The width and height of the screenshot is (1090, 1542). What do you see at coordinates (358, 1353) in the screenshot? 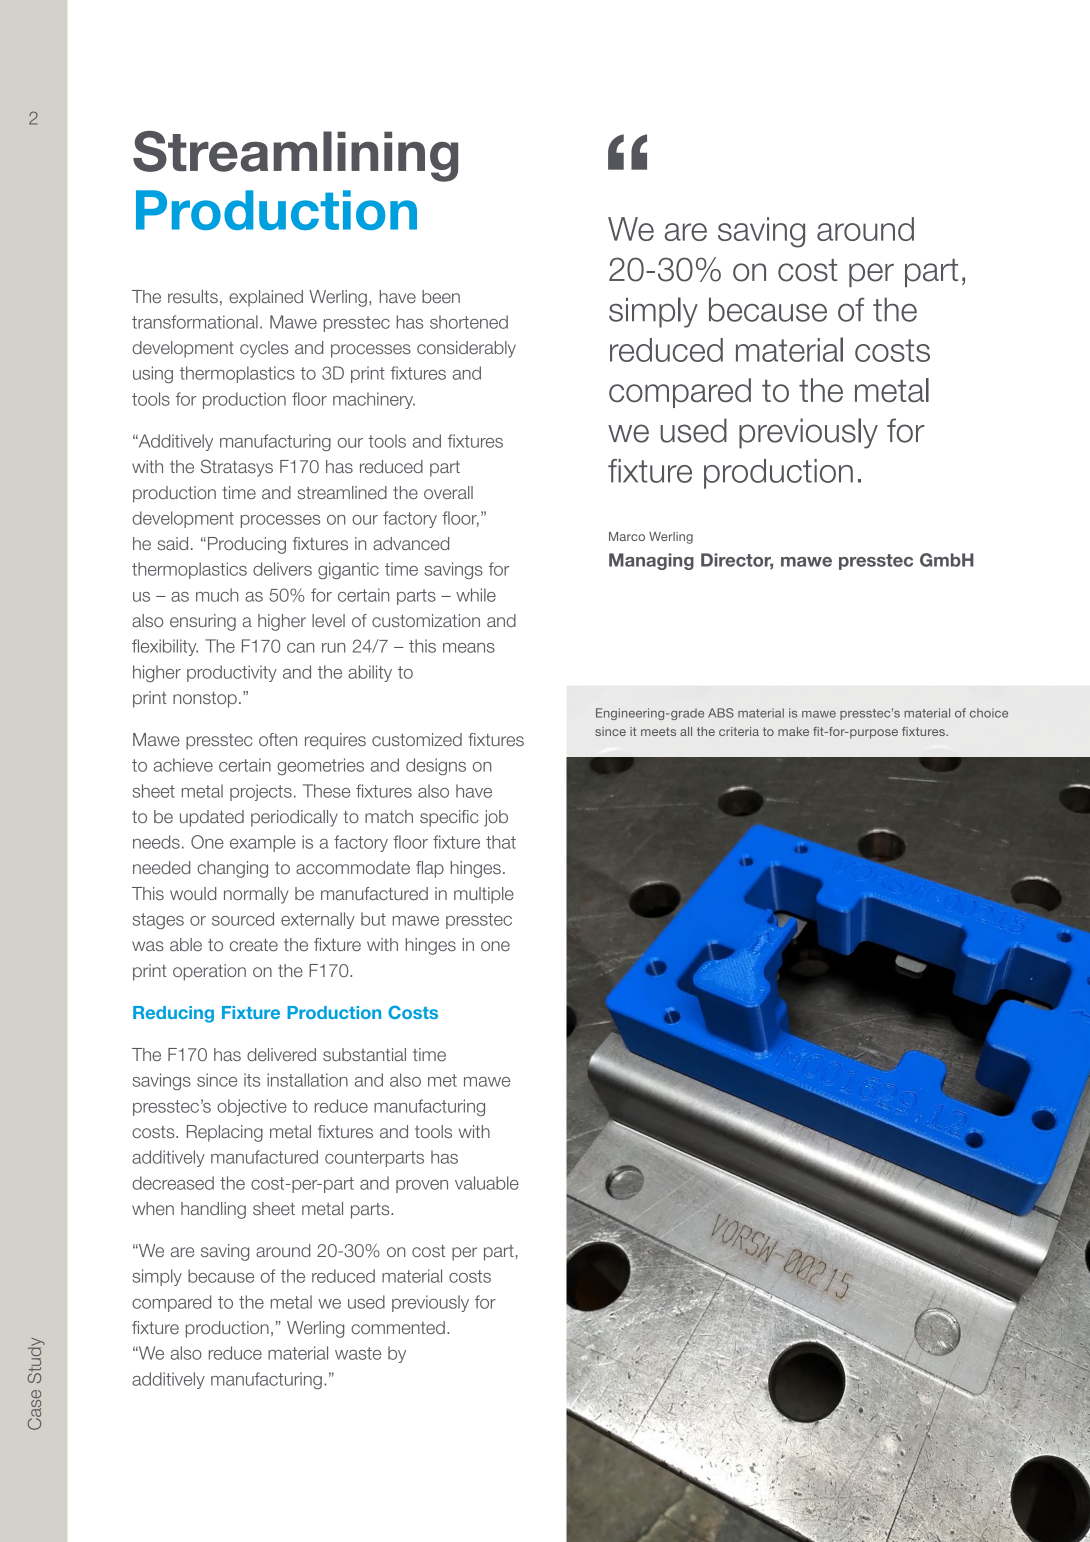
I see `waste` at bounding box center [358, 1353].
